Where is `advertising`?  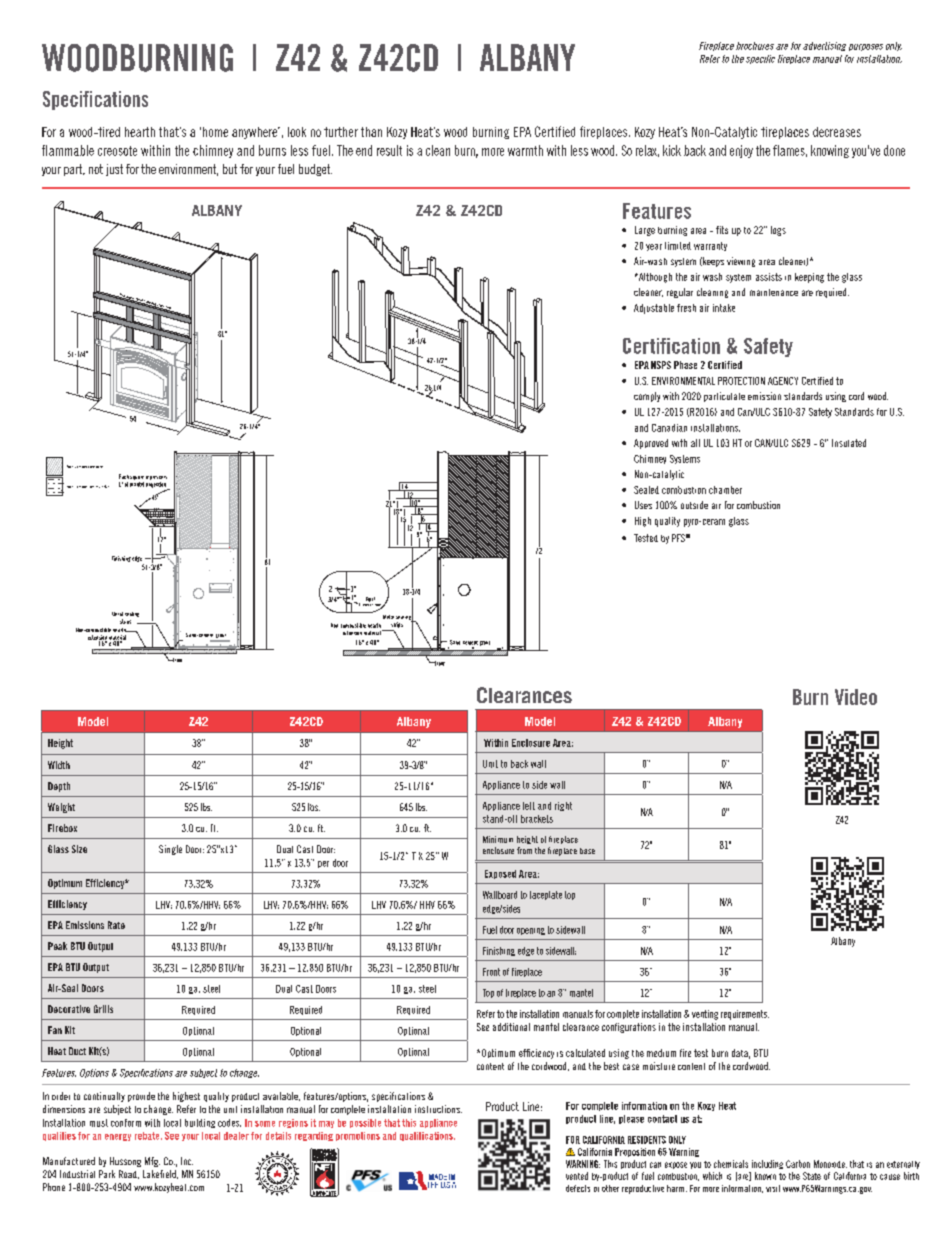
advertising is located at coordinates (824, 46).
